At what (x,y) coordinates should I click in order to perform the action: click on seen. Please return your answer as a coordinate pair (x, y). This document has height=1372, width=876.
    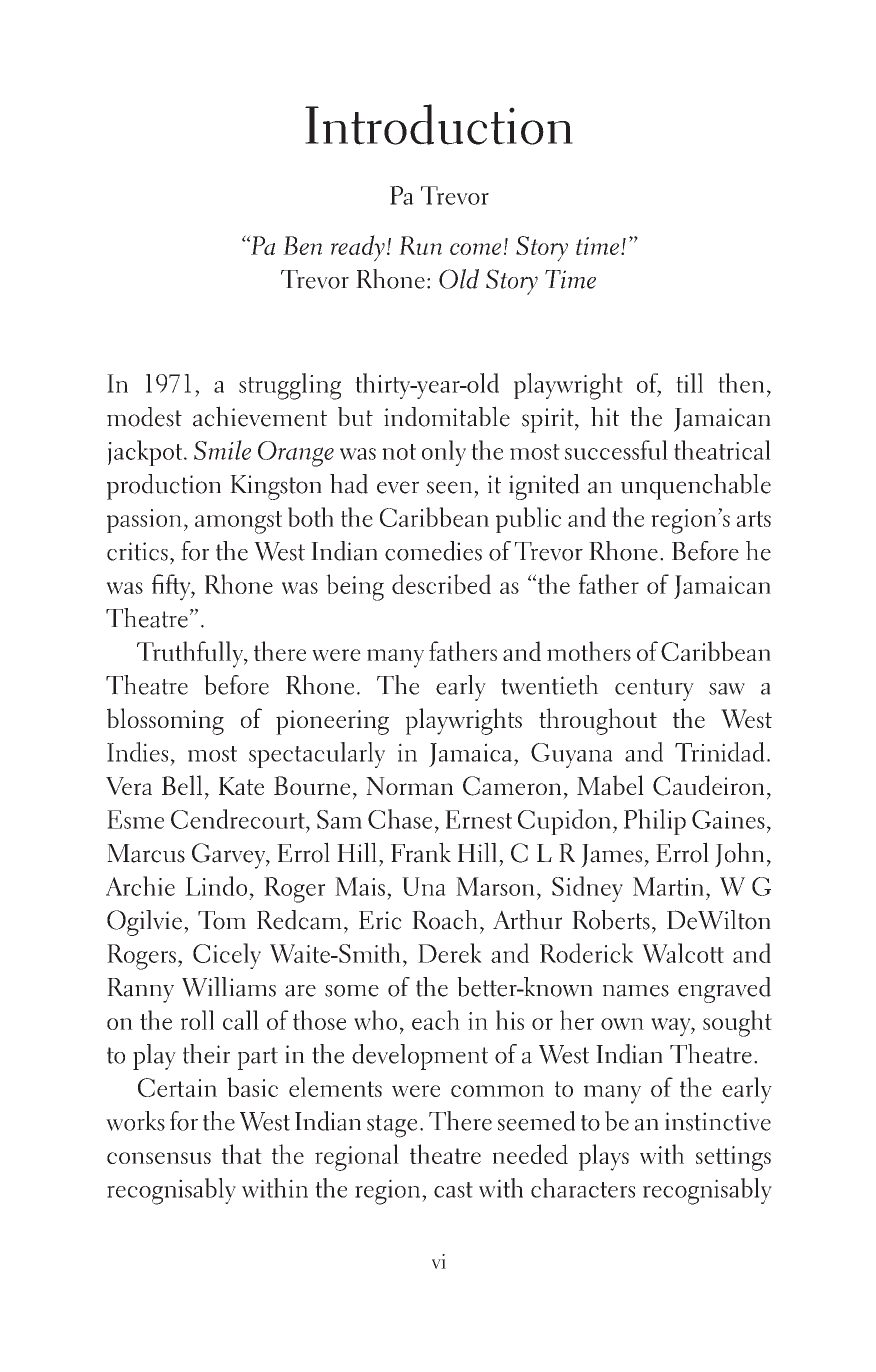
    Looking at the image, I should click on (449, 487).
